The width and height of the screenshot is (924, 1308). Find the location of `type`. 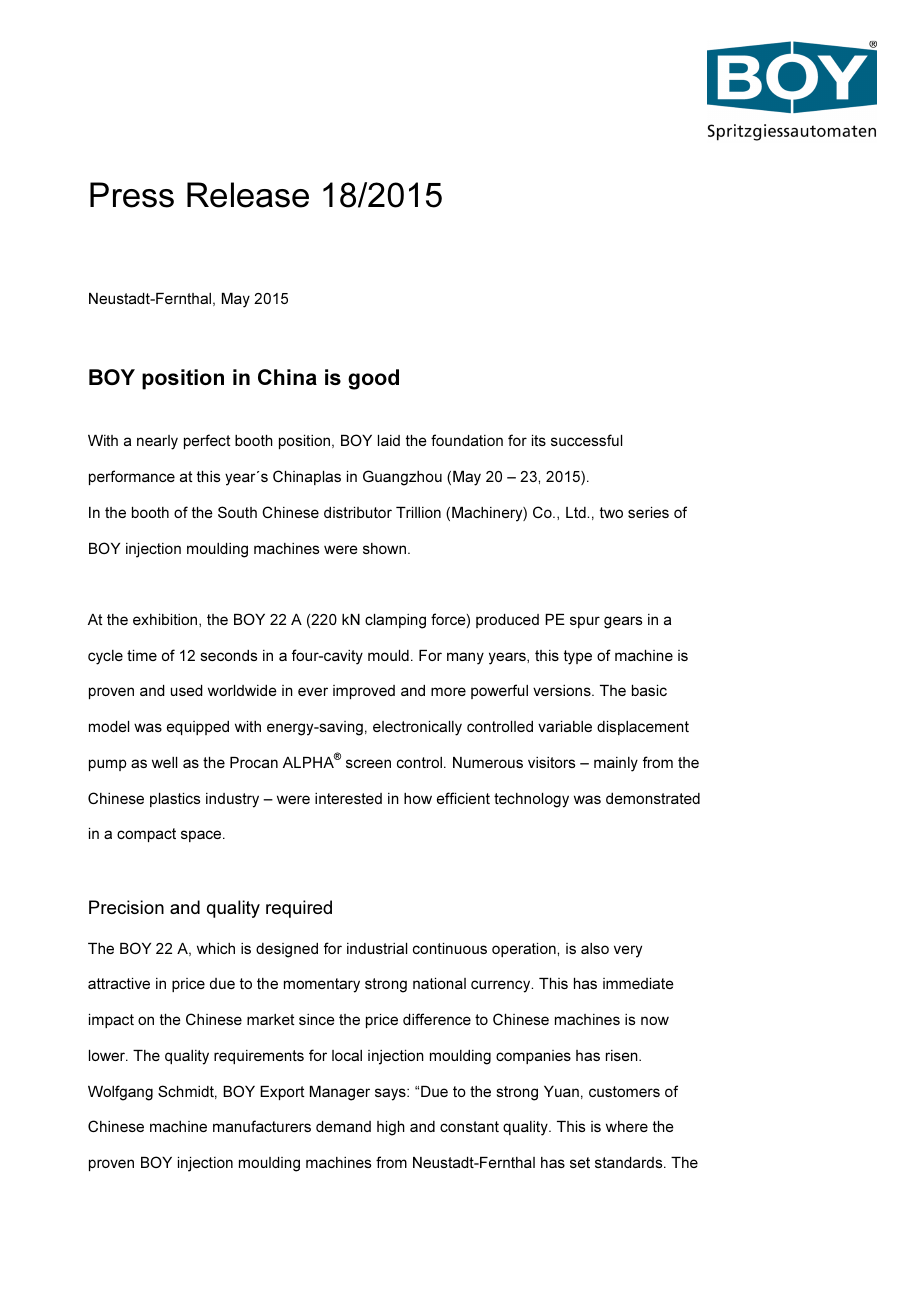

type is located at coordinates (578, 657).
